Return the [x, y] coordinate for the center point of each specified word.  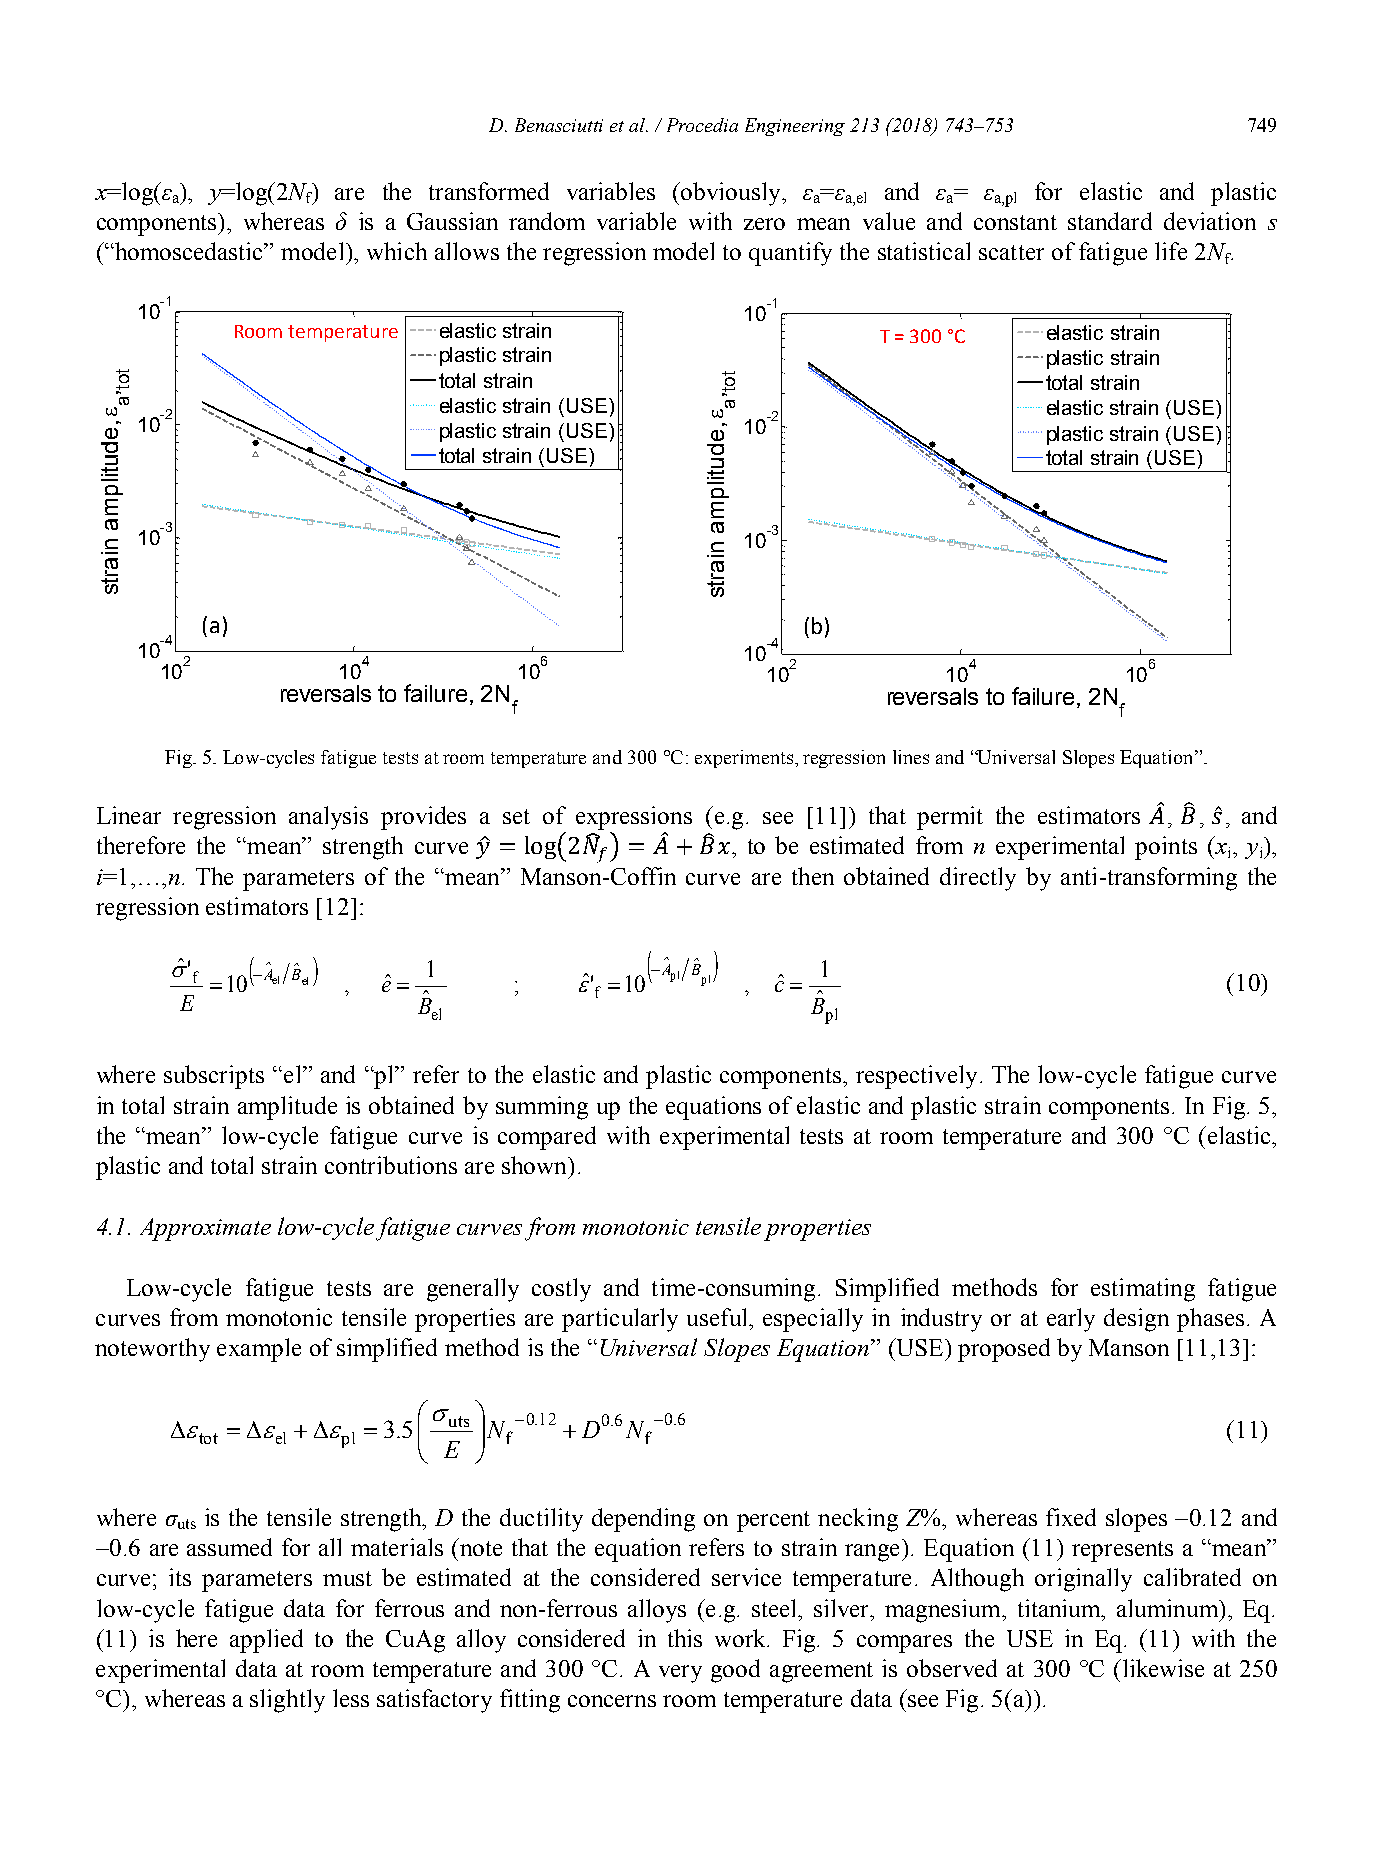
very [680, 1674]
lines [911, 757]
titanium [1060, 1608]
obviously [732, 194]
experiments [744, 759]
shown [535, 1165]
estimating [1143, 1290]
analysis [328, 818]
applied [266, 1641]
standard [1110, 221]
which [397, 251]
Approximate [205, 1229]
